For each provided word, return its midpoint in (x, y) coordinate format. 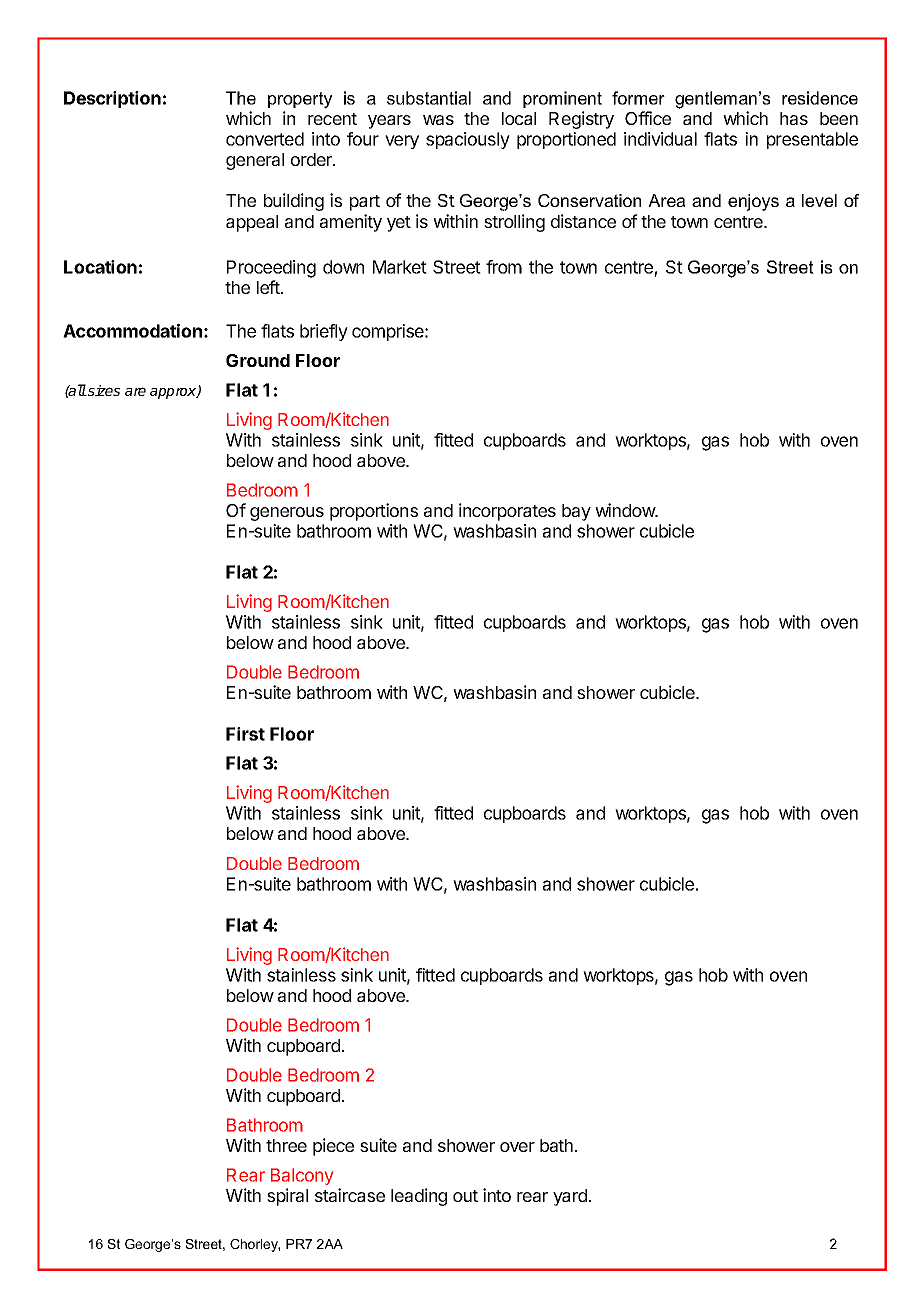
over (517, 1147)
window (626, 510)
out (465, 1196)
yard (570, 1197)
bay (576, 512)
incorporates (507, 512)
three (286, 1145)
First (245, 734)
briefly (324, 332)
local (519, 118)
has (794, 118)
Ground (258, 360)
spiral (287, 1197)
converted (265, 139)
